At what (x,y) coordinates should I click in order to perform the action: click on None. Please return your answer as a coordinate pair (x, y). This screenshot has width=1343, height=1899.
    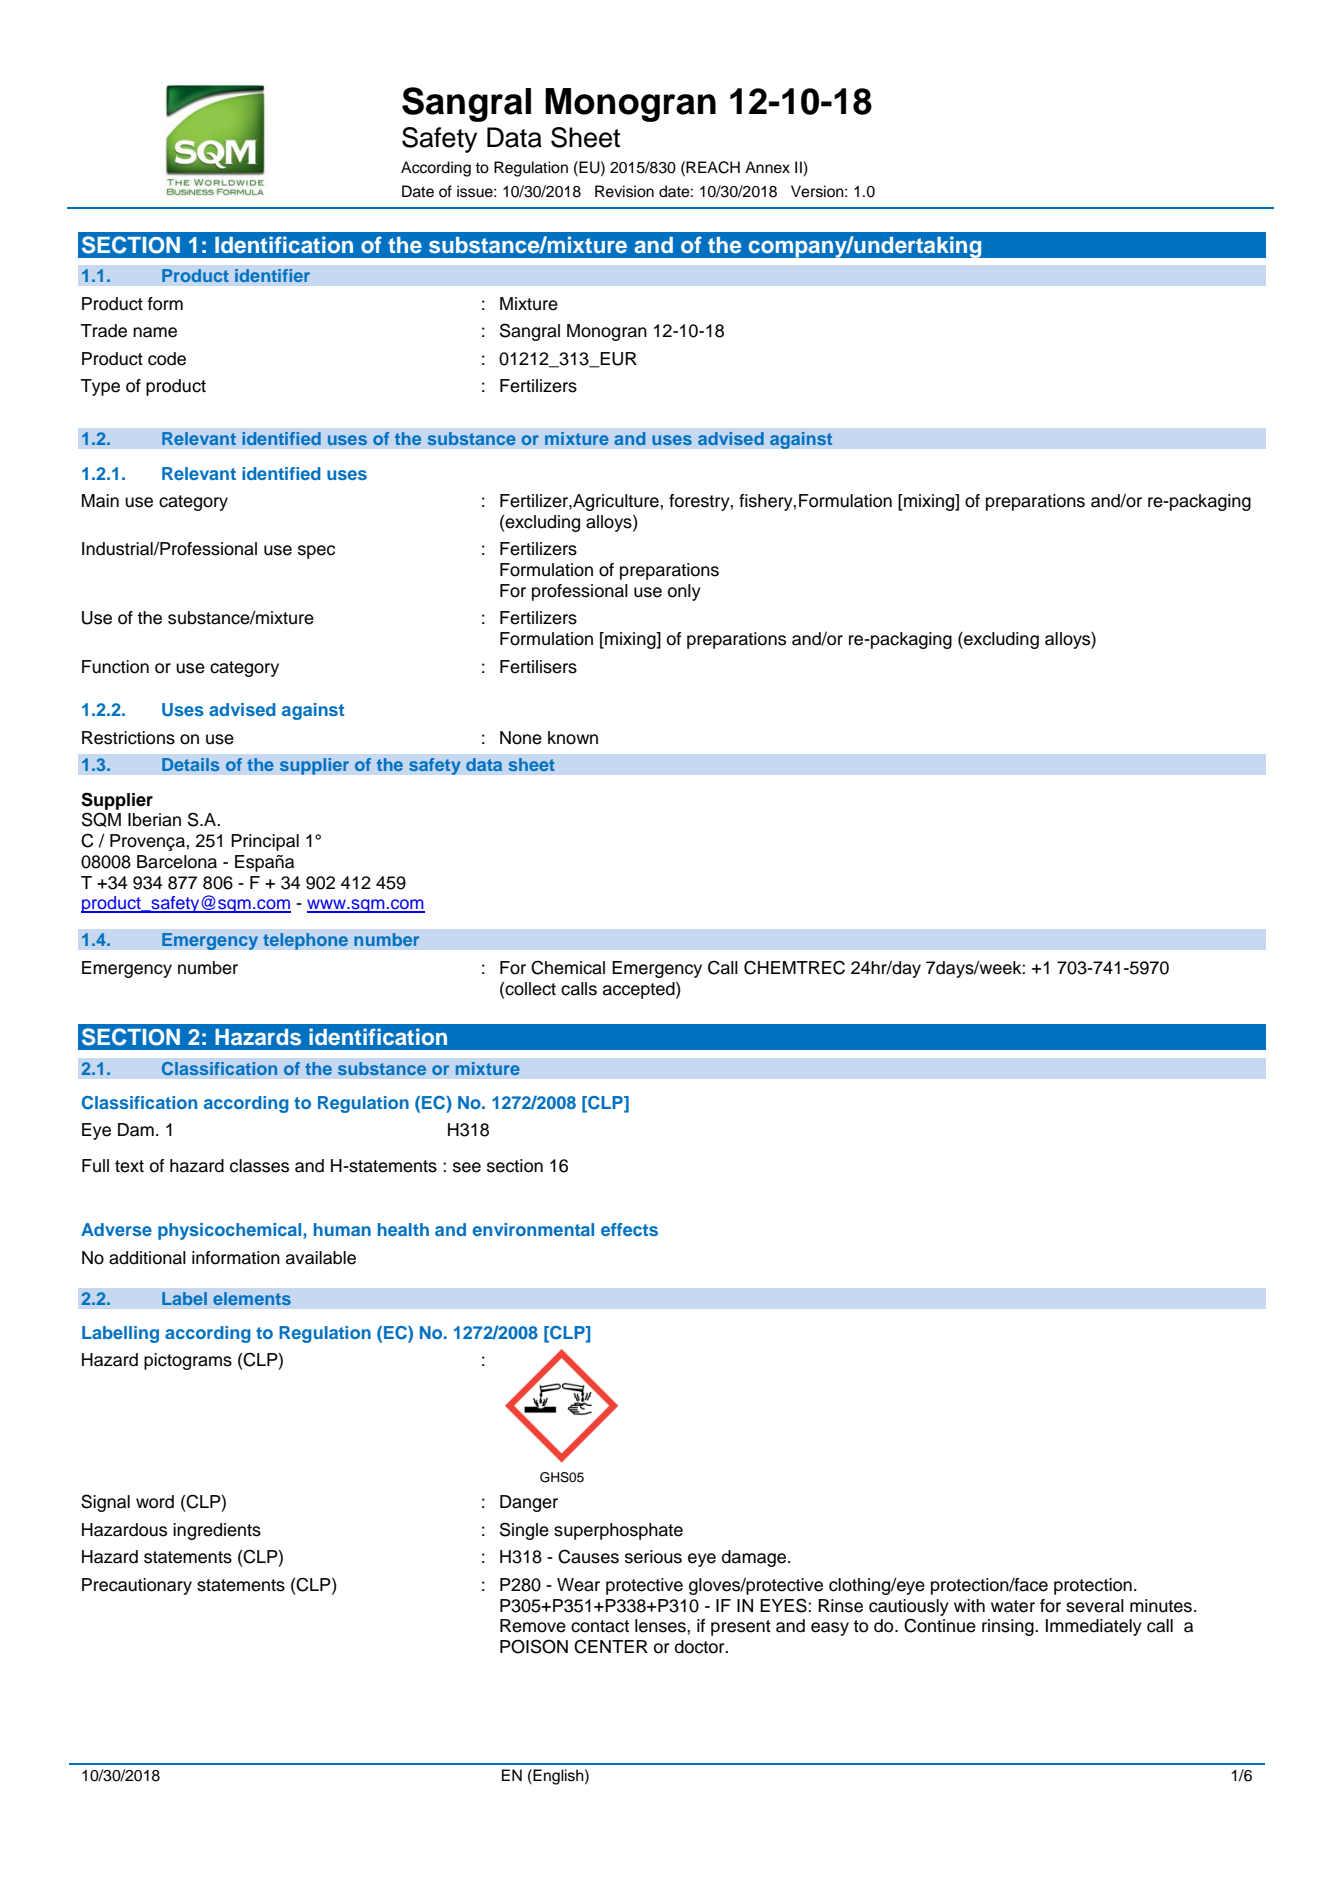
    Looking at the image, I should click on (521, 738).
